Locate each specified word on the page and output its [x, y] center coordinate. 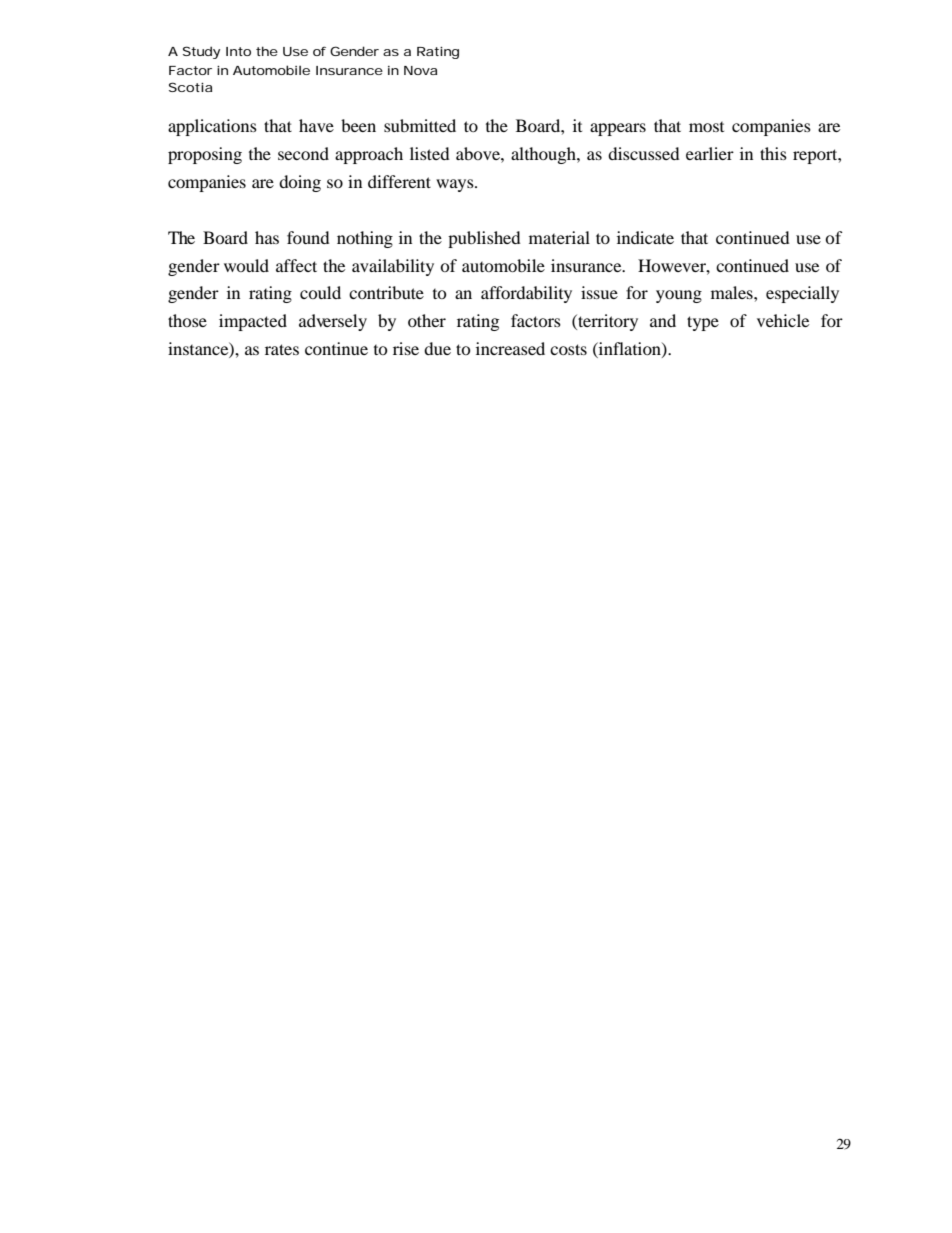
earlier [710, 153]
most [706, 127]
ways [456, 185]
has [267, 237]
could [320, 292]
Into [238, 51]
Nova [420, 70]
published [484, 239]
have [316, 125]
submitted [420, 125]
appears [618, 129]
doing [300, 183]
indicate [645, 237]
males [733, 292]
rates [282, 349]
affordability [526, 294]
